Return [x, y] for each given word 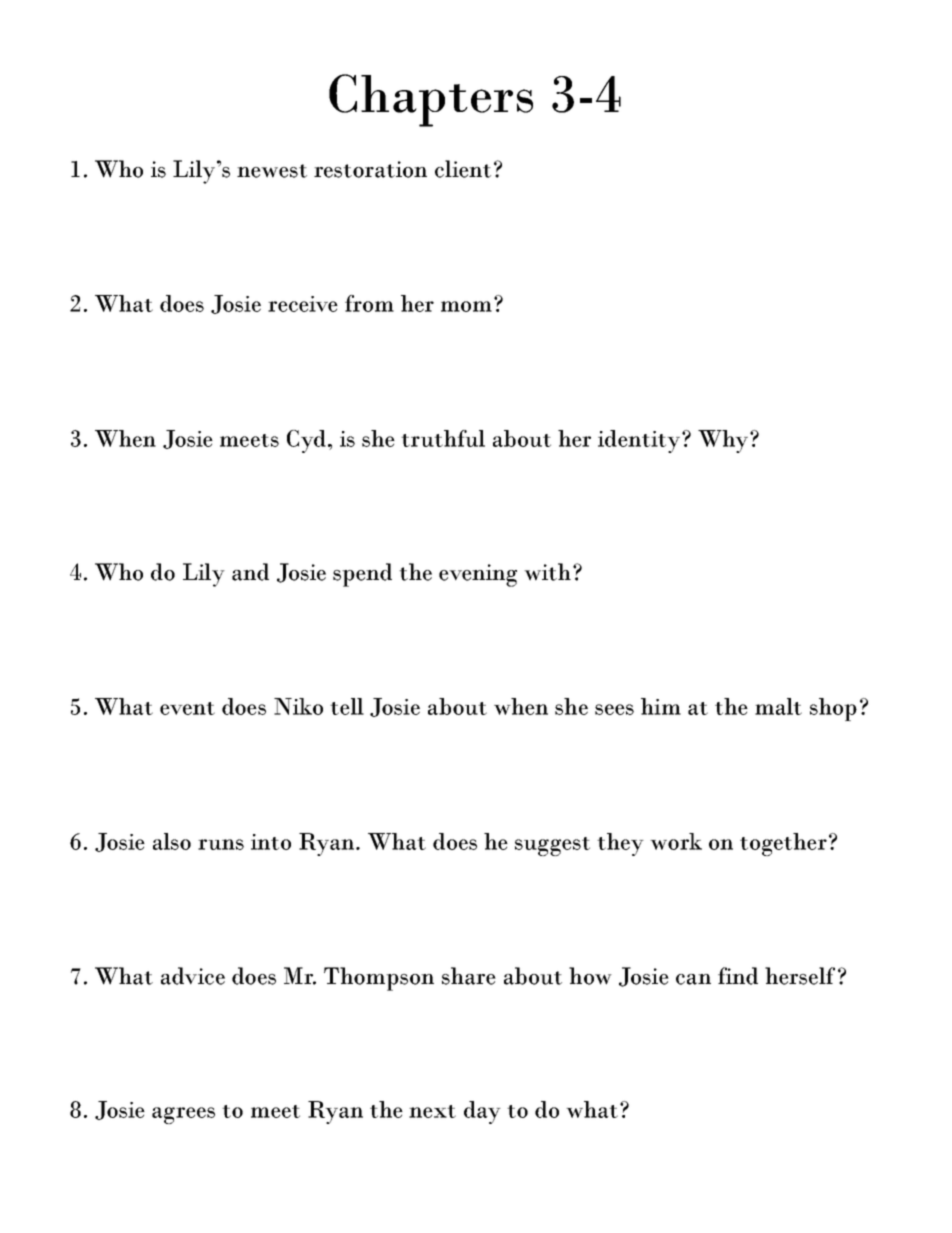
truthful [443, 438]
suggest [552, 846]
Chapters [431, 100]
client [463, 169]
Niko [298, 706]
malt [778, 706]
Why [723, 441]
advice [193, 976]
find [738, 976]
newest [272, 171]
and [250, 572]
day [482, 1112]
